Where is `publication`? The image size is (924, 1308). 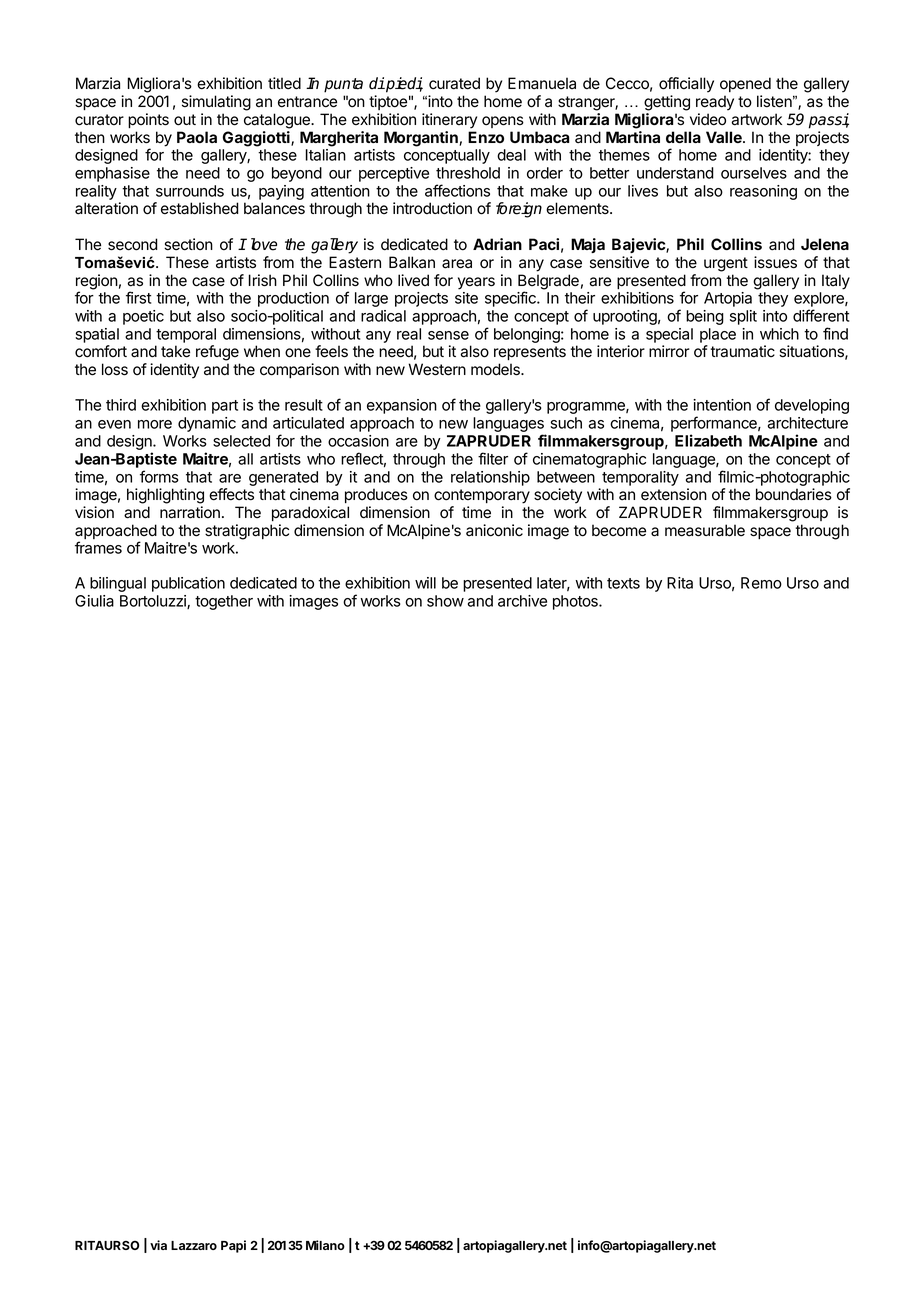 publication is located at coordinates (188, 584).
